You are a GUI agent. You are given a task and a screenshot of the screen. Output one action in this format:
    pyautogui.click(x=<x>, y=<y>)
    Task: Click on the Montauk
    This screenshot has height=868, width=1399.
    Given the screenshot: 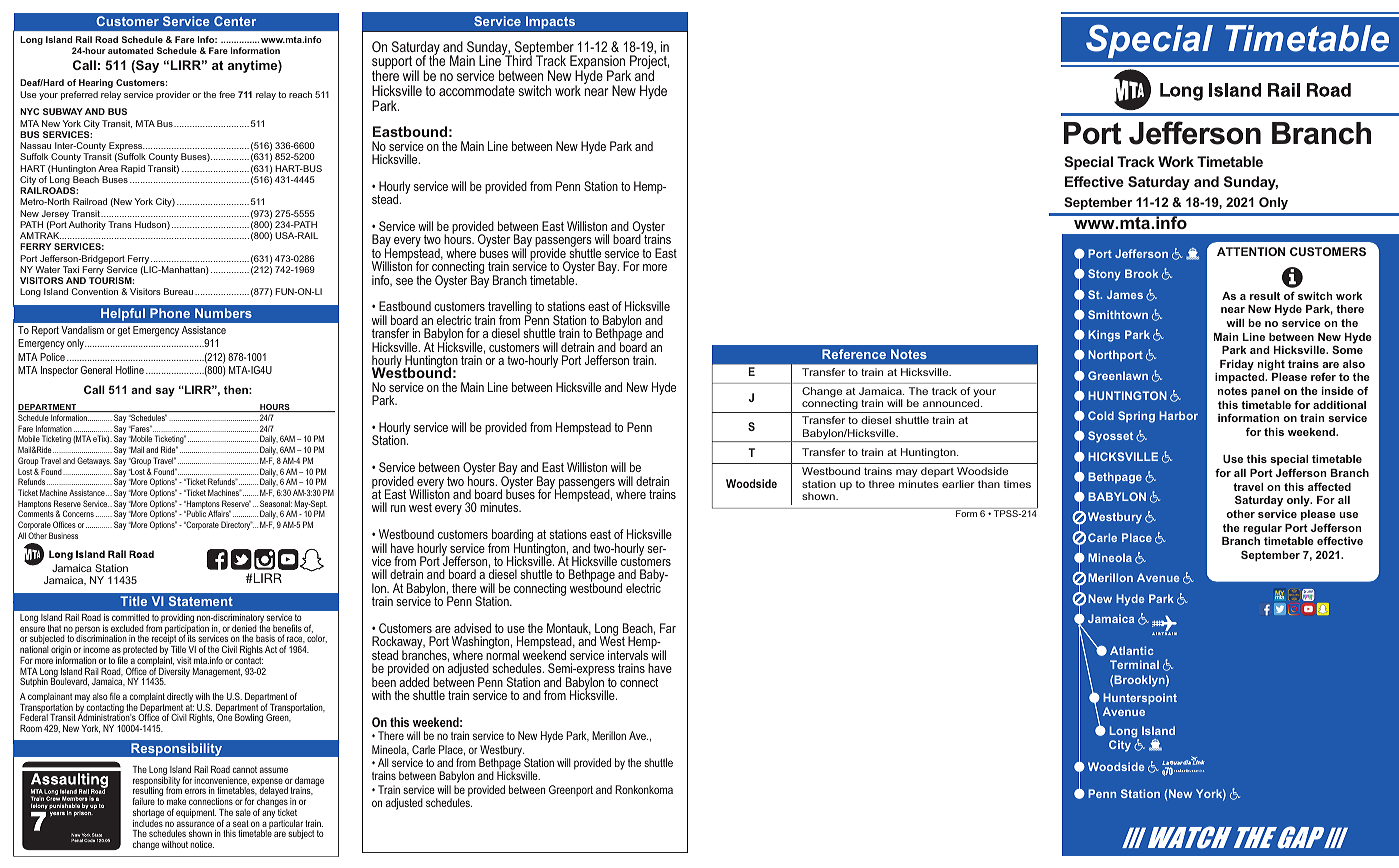 What is the action you would take?
    pyautogui.click(x=569, y=629)
